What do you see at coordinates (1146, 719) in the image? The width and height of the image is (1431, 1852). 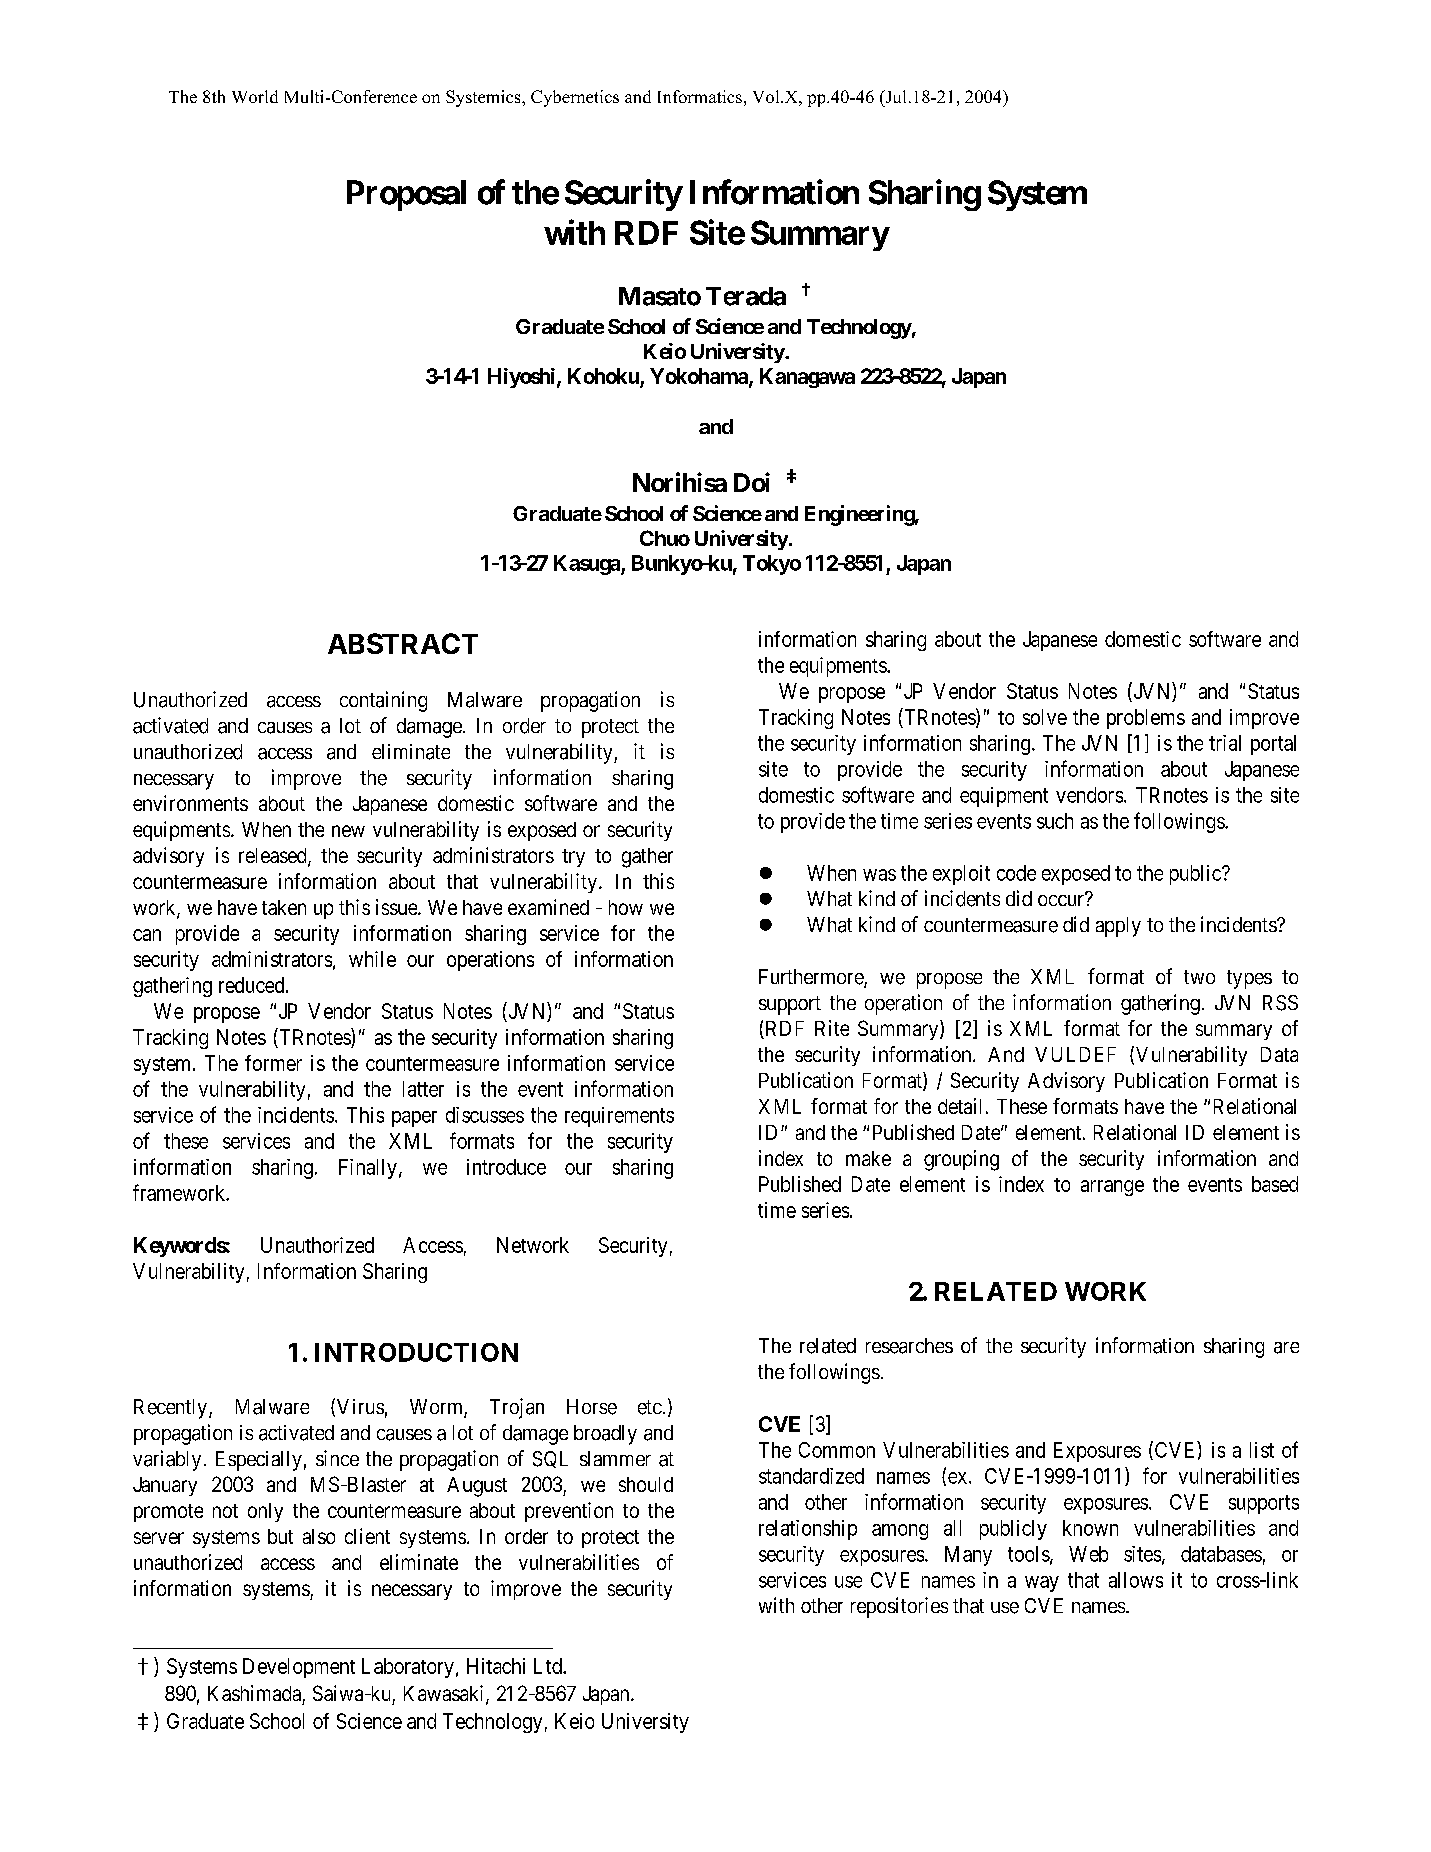 I see `problems` at bounding box center [1146, 719].
